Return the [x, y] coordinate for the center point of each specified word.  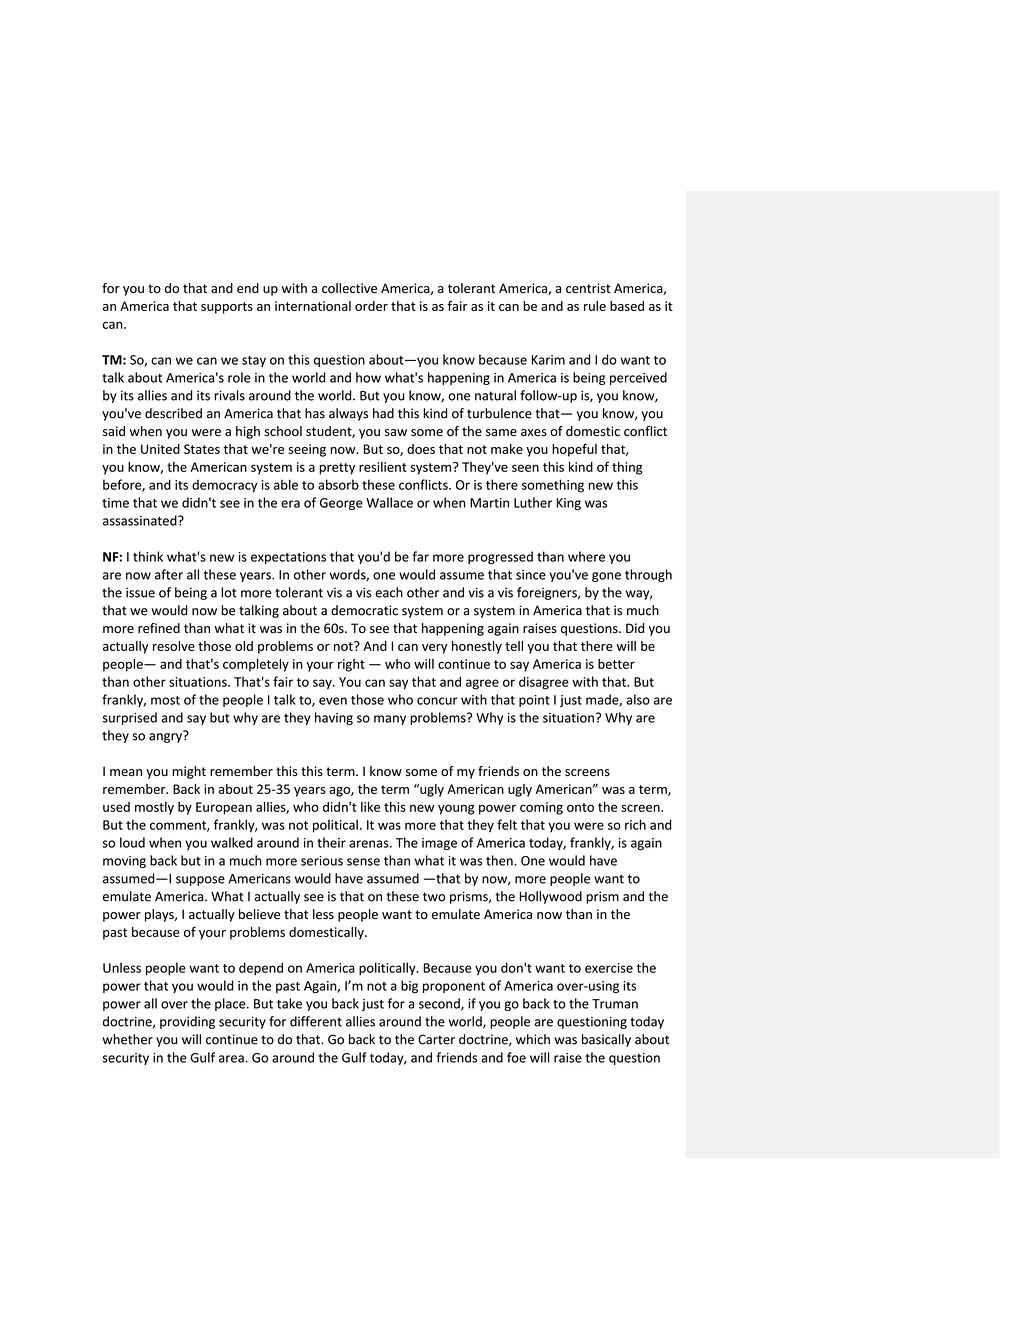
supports [227, 308]
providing [187, 1022]
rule [595, 306]
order [371, 306]
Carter [436, 1039]
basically [606, 1040]
